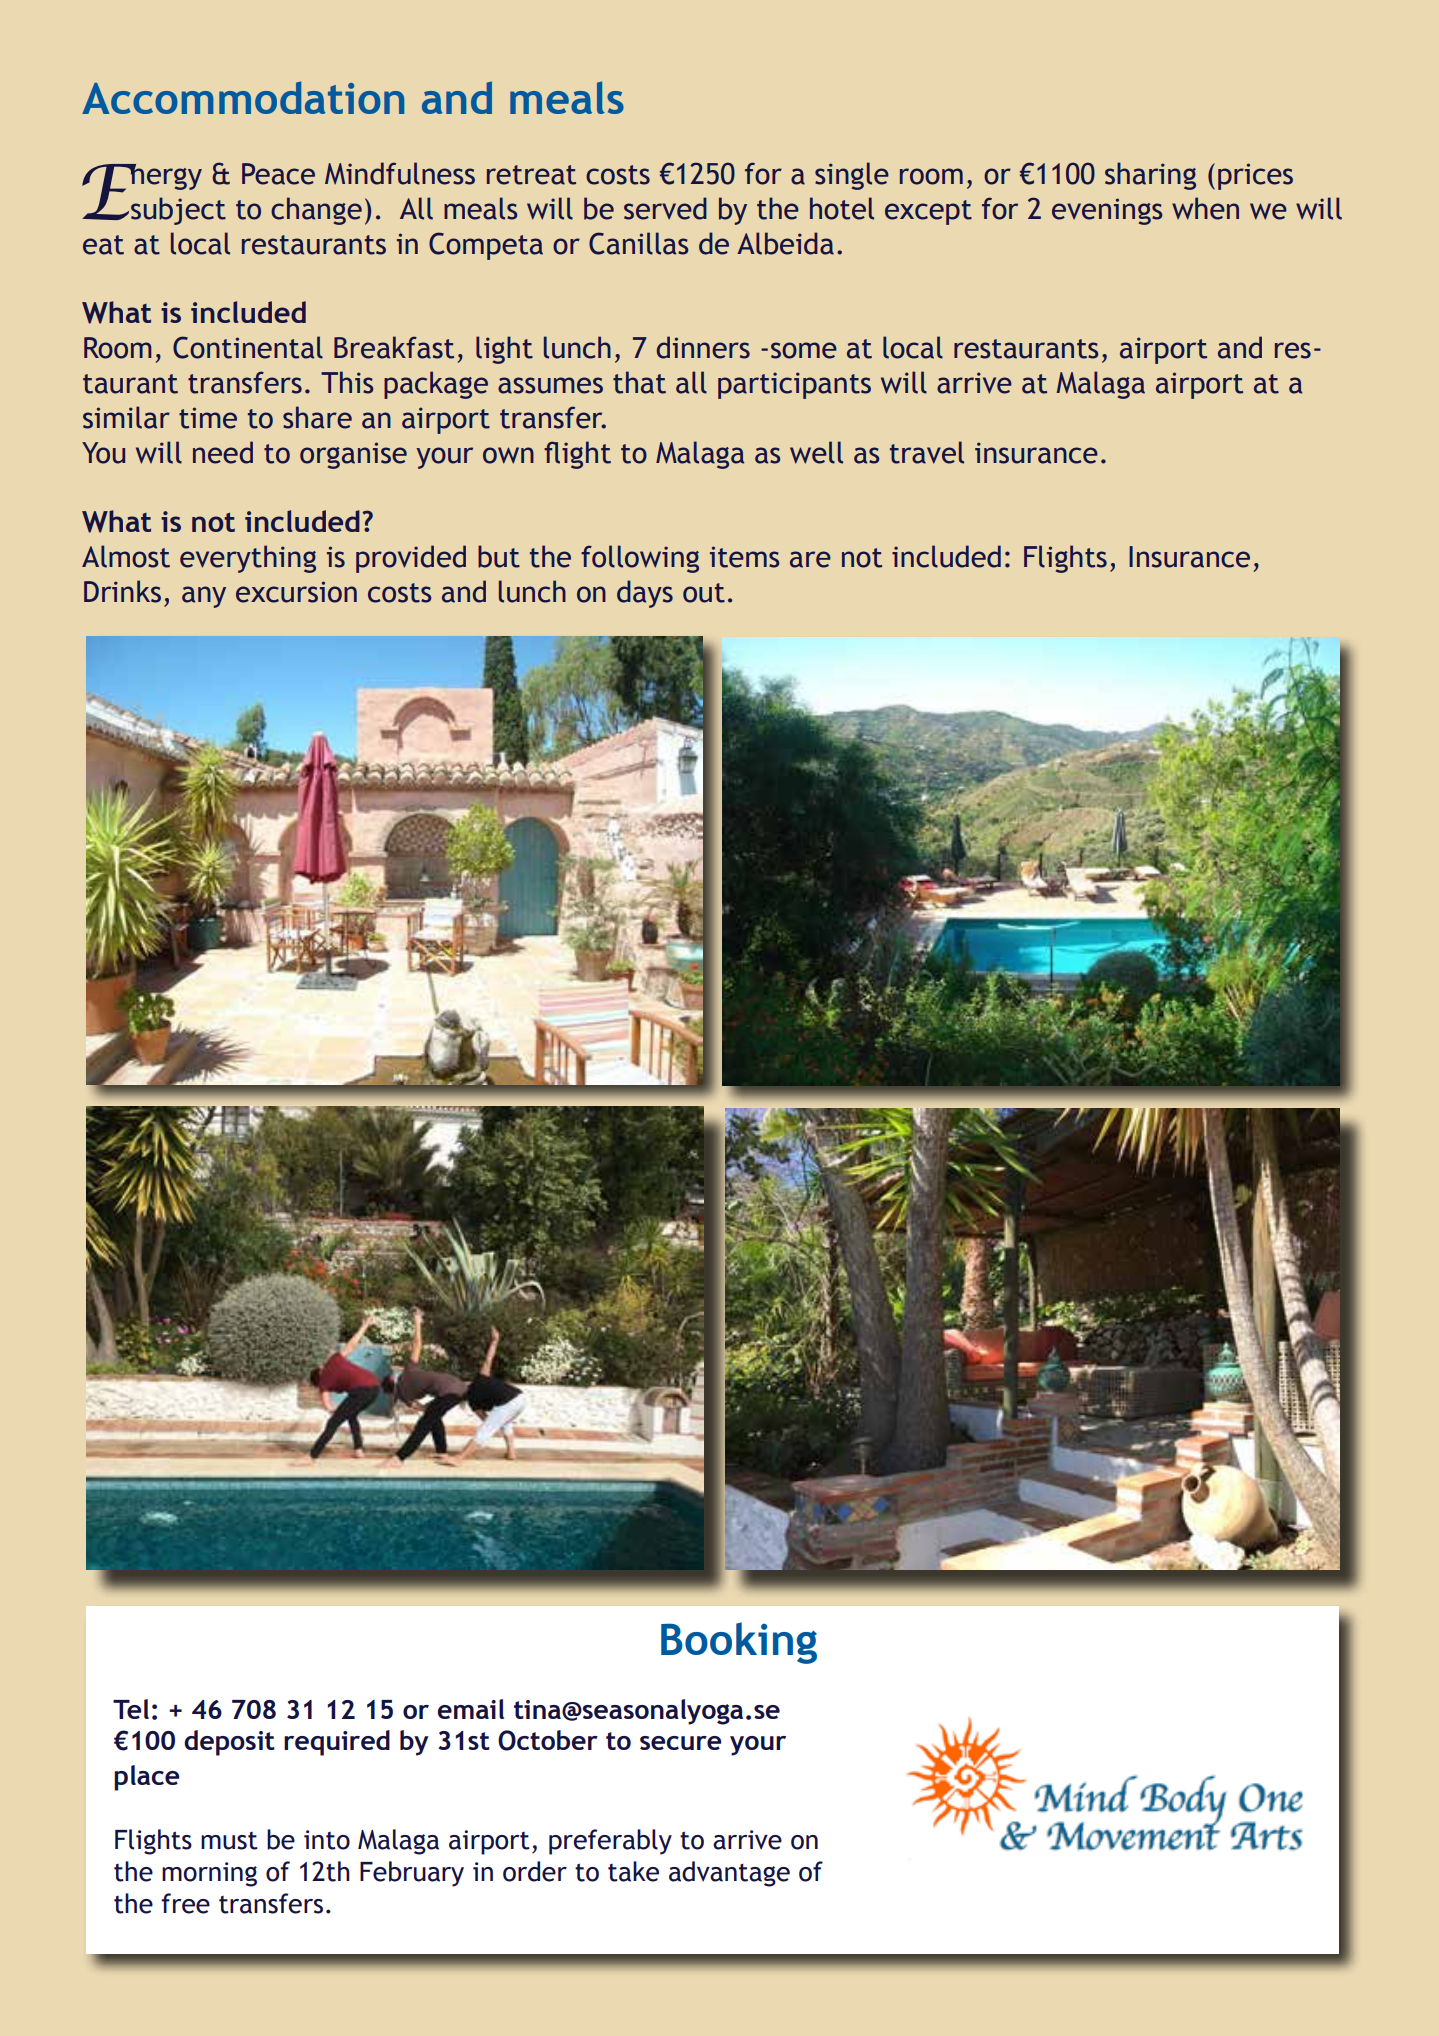  Describe the element at coordinates (229, 1841) in the image. I see `must` at that location.
